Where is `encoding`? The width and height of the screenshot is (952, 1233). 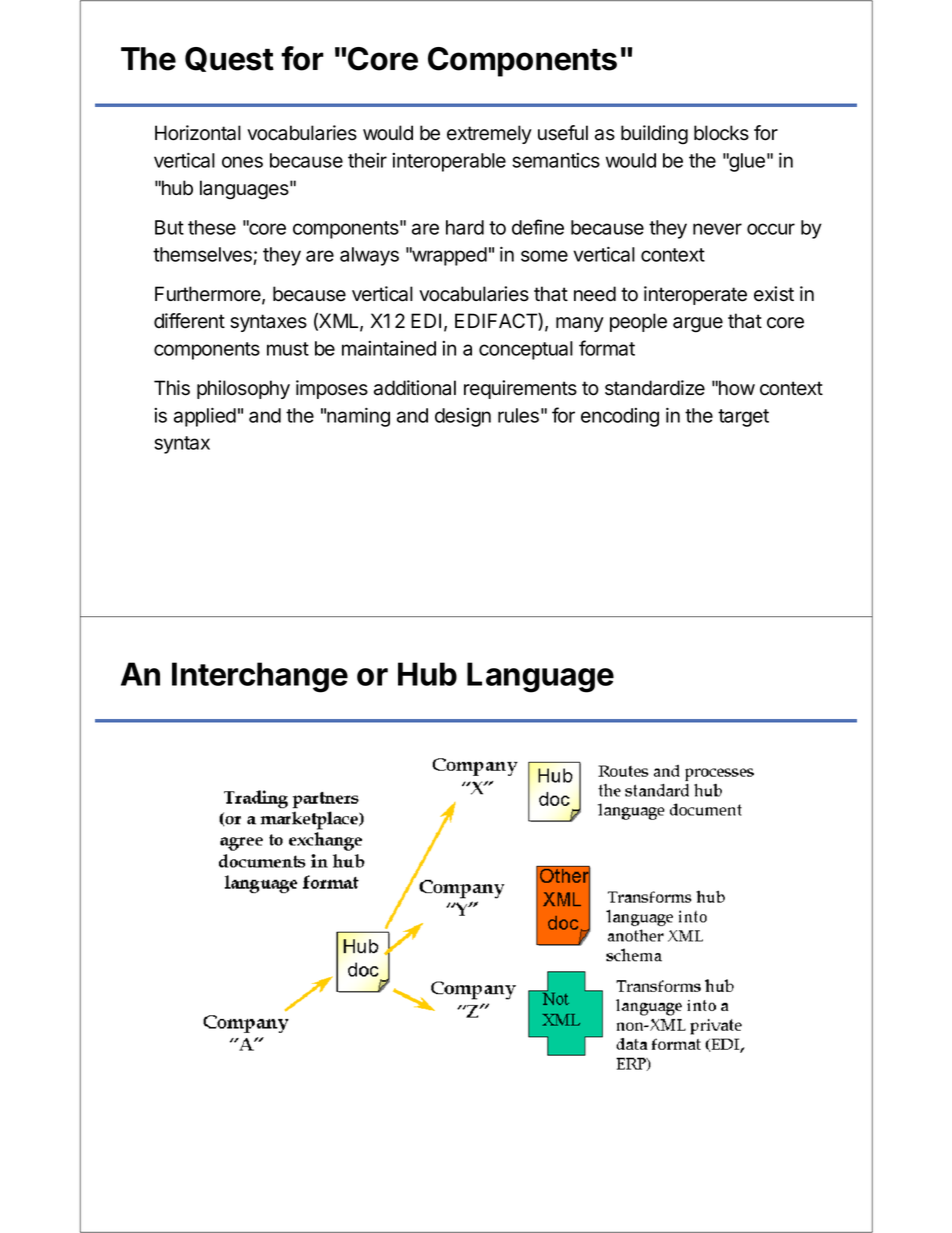 encoding is located at coordinates (620, 417).
